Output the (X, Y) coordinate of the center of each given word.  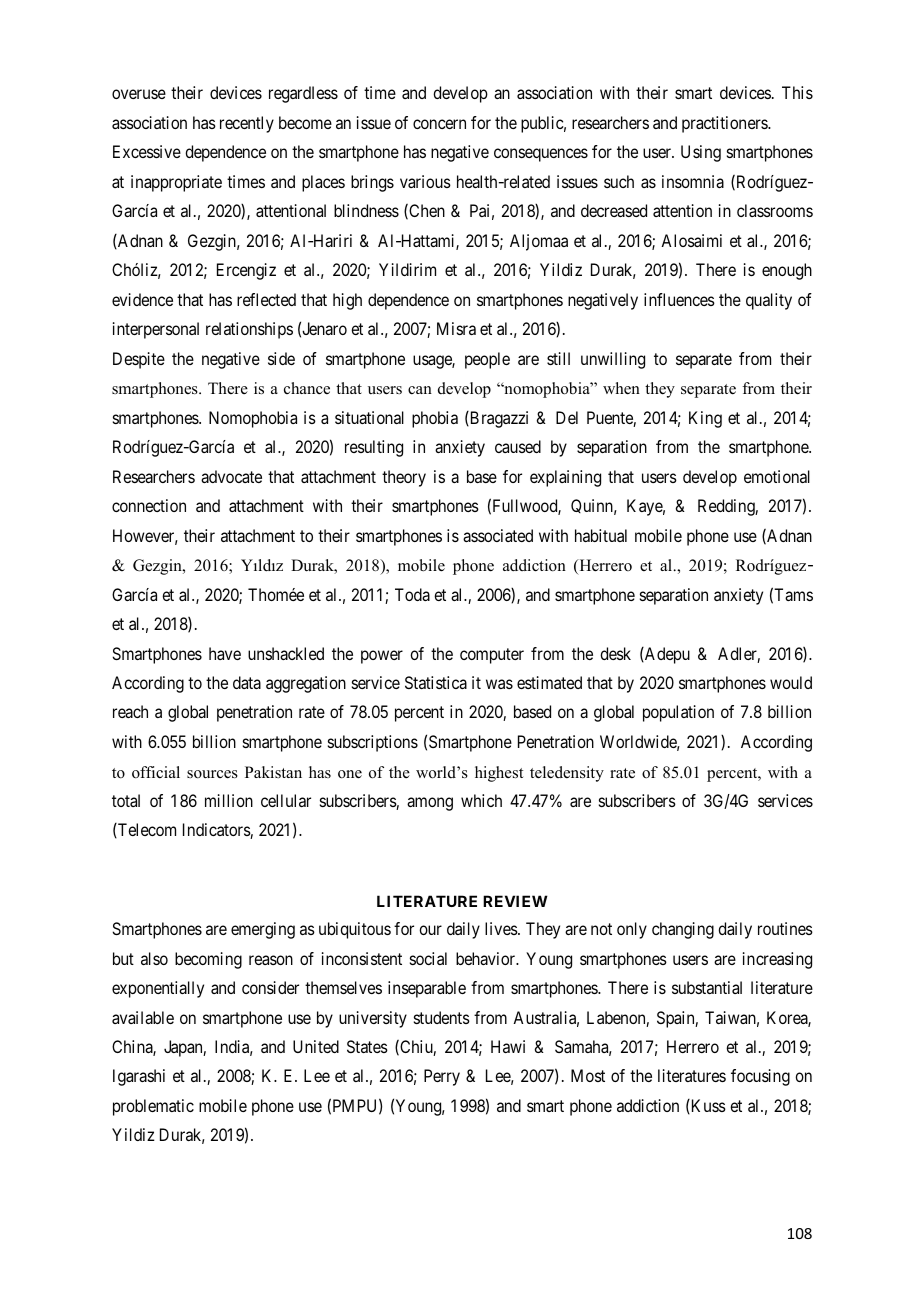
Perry (442, 1077)
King (705, 419)
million (229, 800)
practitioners (725, 124)
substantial (707, 987)
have (225, 653)
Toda (412, 594)
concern (439, 124)
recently (247, 124)
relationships (249, 330)
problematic (153, 1107)
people (487, 360)
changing (683, 930)
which (481, 800)
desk (615, 653)
